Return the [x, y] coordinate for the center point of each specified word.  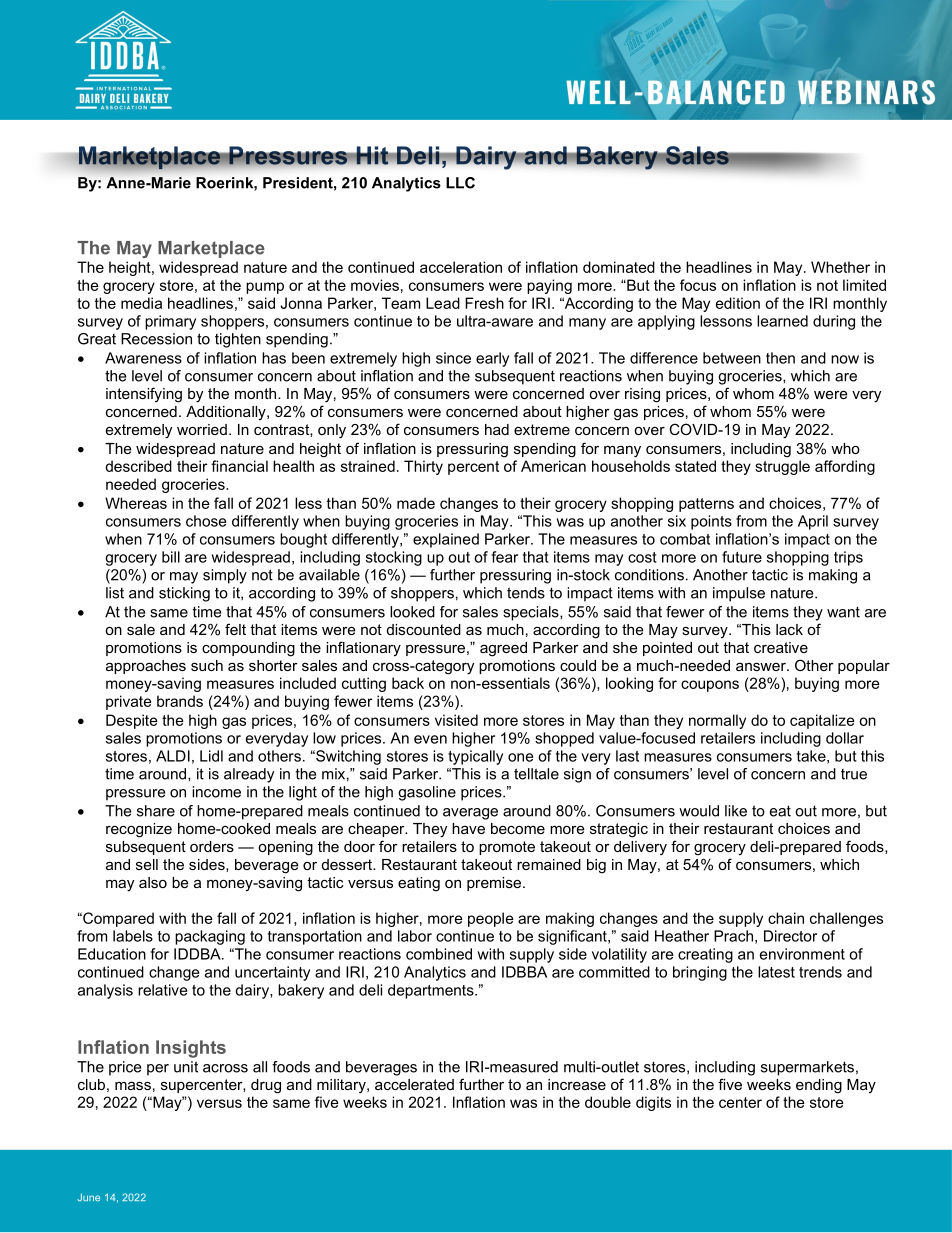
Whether [840, 267]
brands [180, 701]
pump [265, 288]
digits [653, 1103]
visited [456, 720]
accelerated [414, 1084]
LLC [460, 183]
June [88, 1197]
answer [762, 666]
